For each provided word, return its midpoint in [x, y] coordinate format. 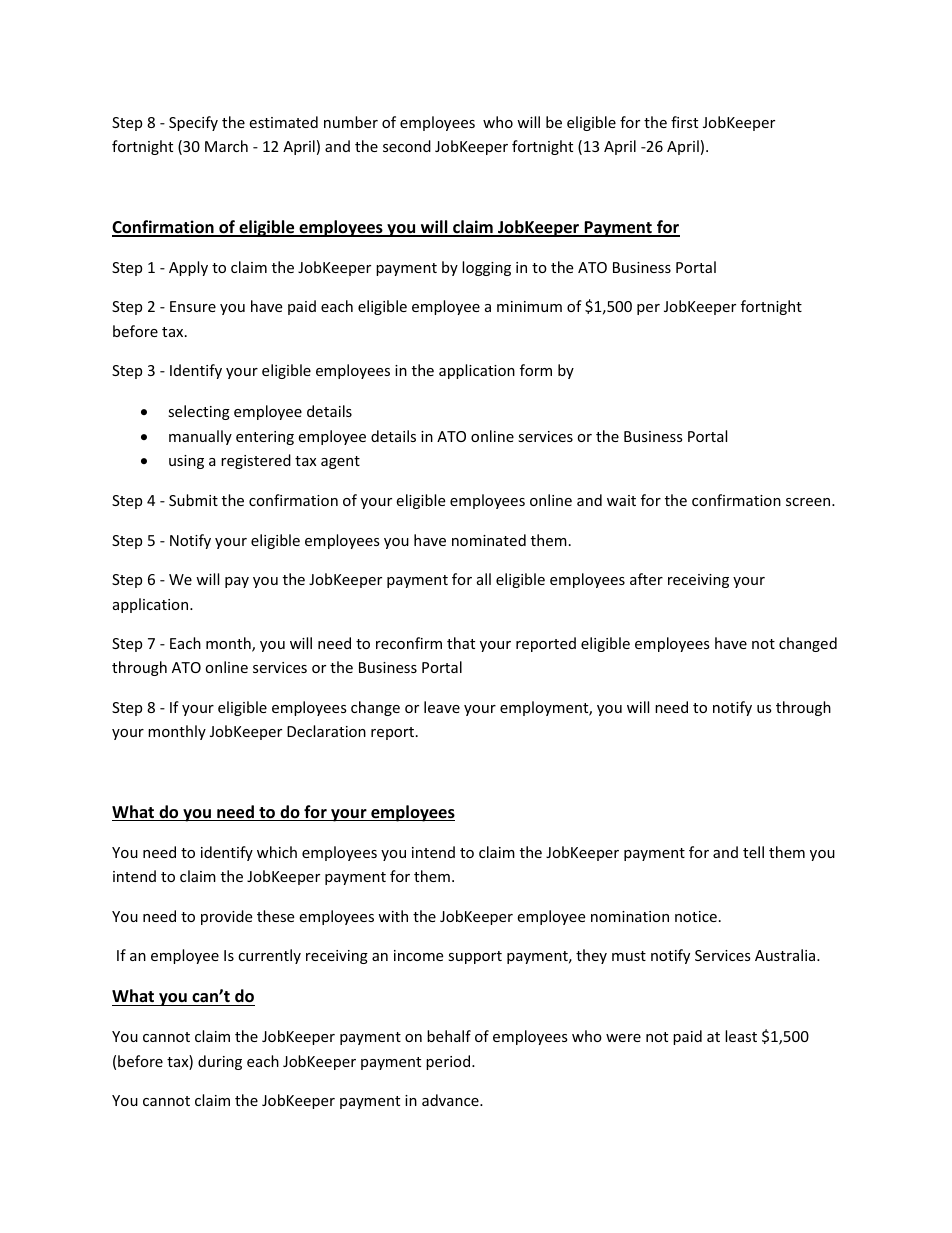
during [220, 1062]
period [449, 1062]
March [226, 146]
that [461, 643]
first [684, 122]
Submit [193, 500]
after [646, 579]
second [407, 146]
